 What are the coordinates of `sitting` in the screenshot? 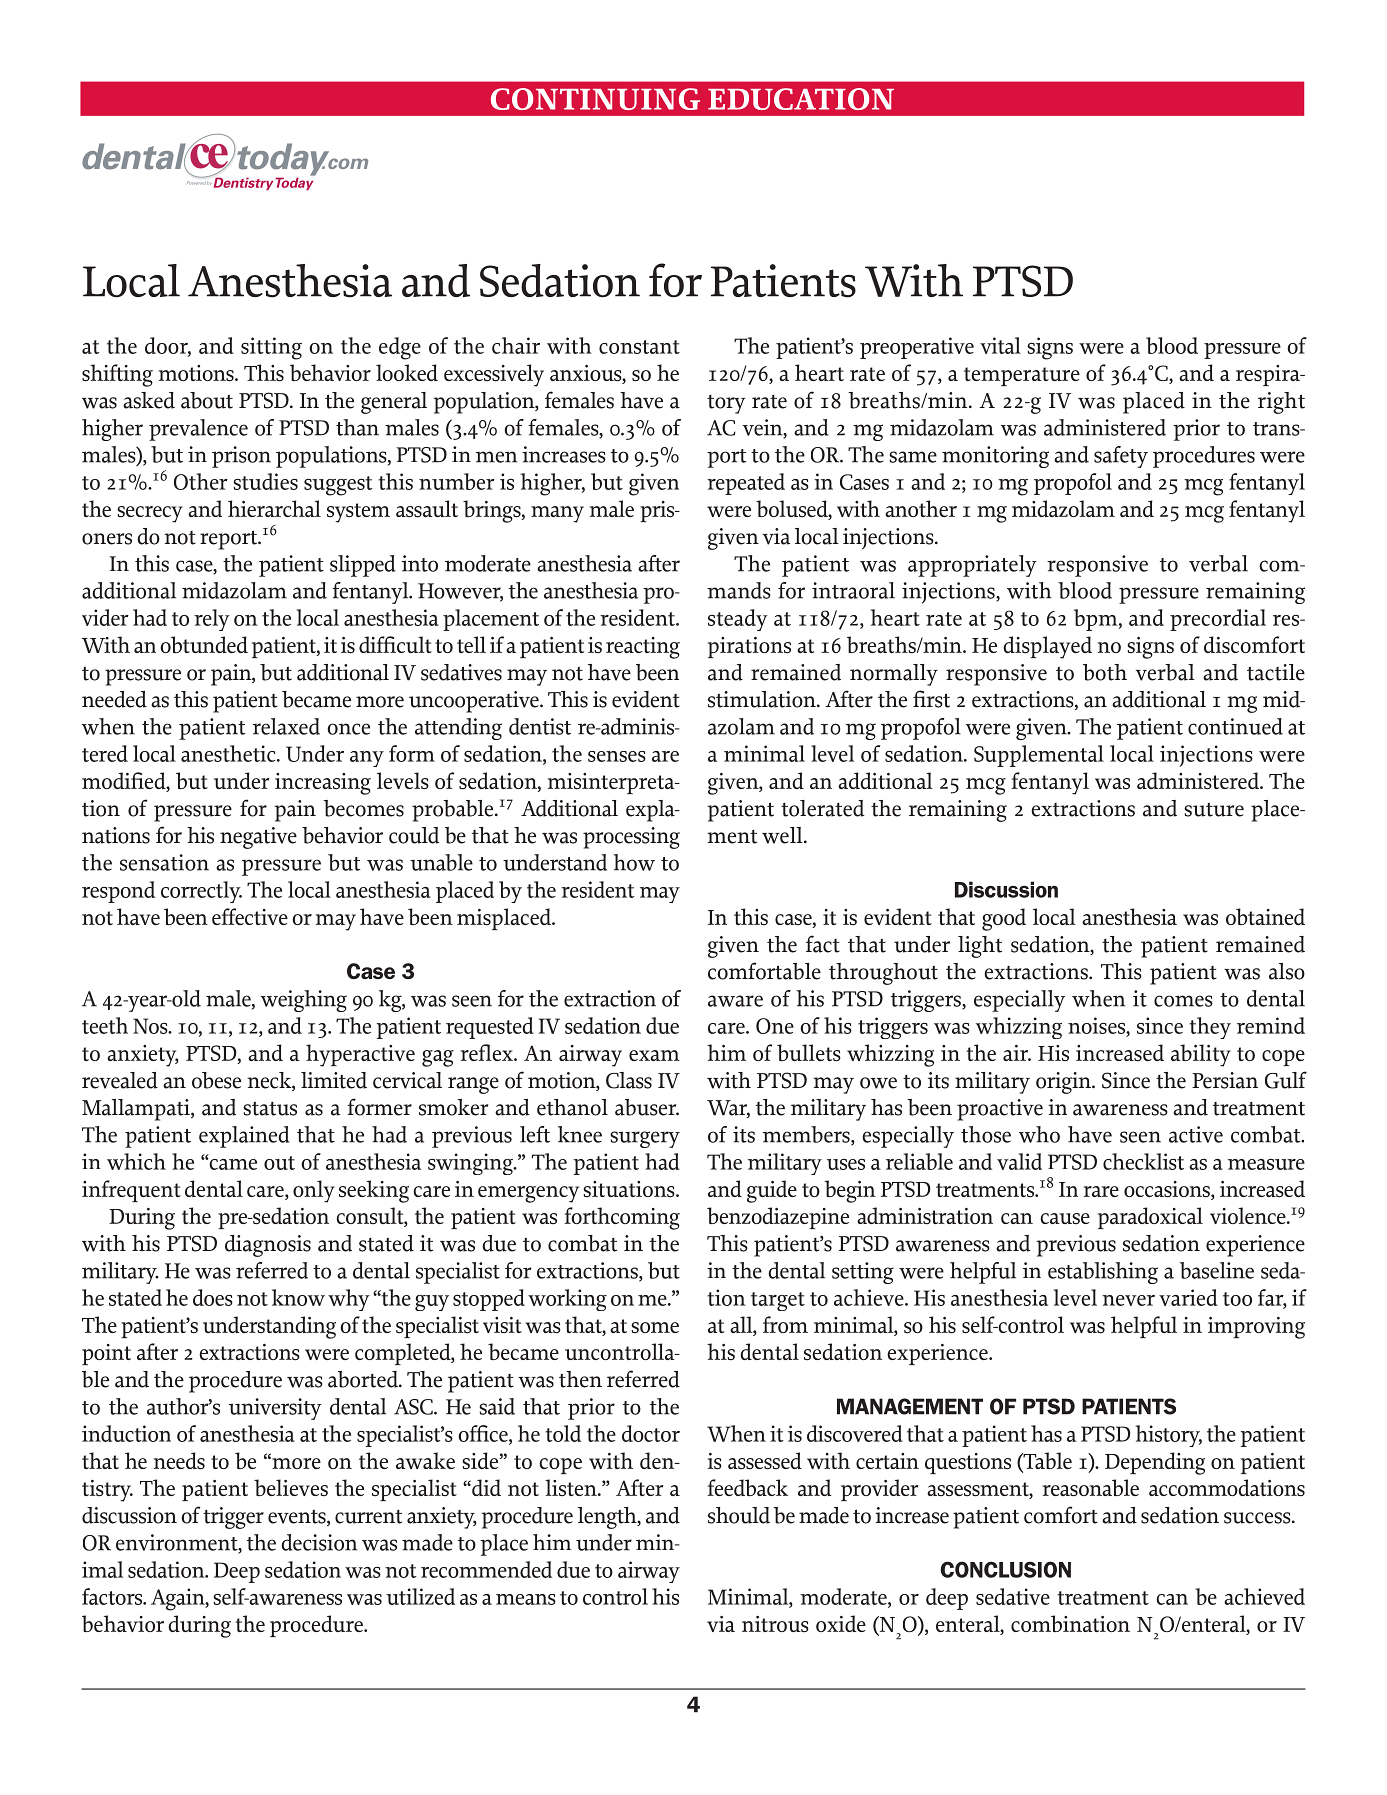 It's located at (271, 348).
